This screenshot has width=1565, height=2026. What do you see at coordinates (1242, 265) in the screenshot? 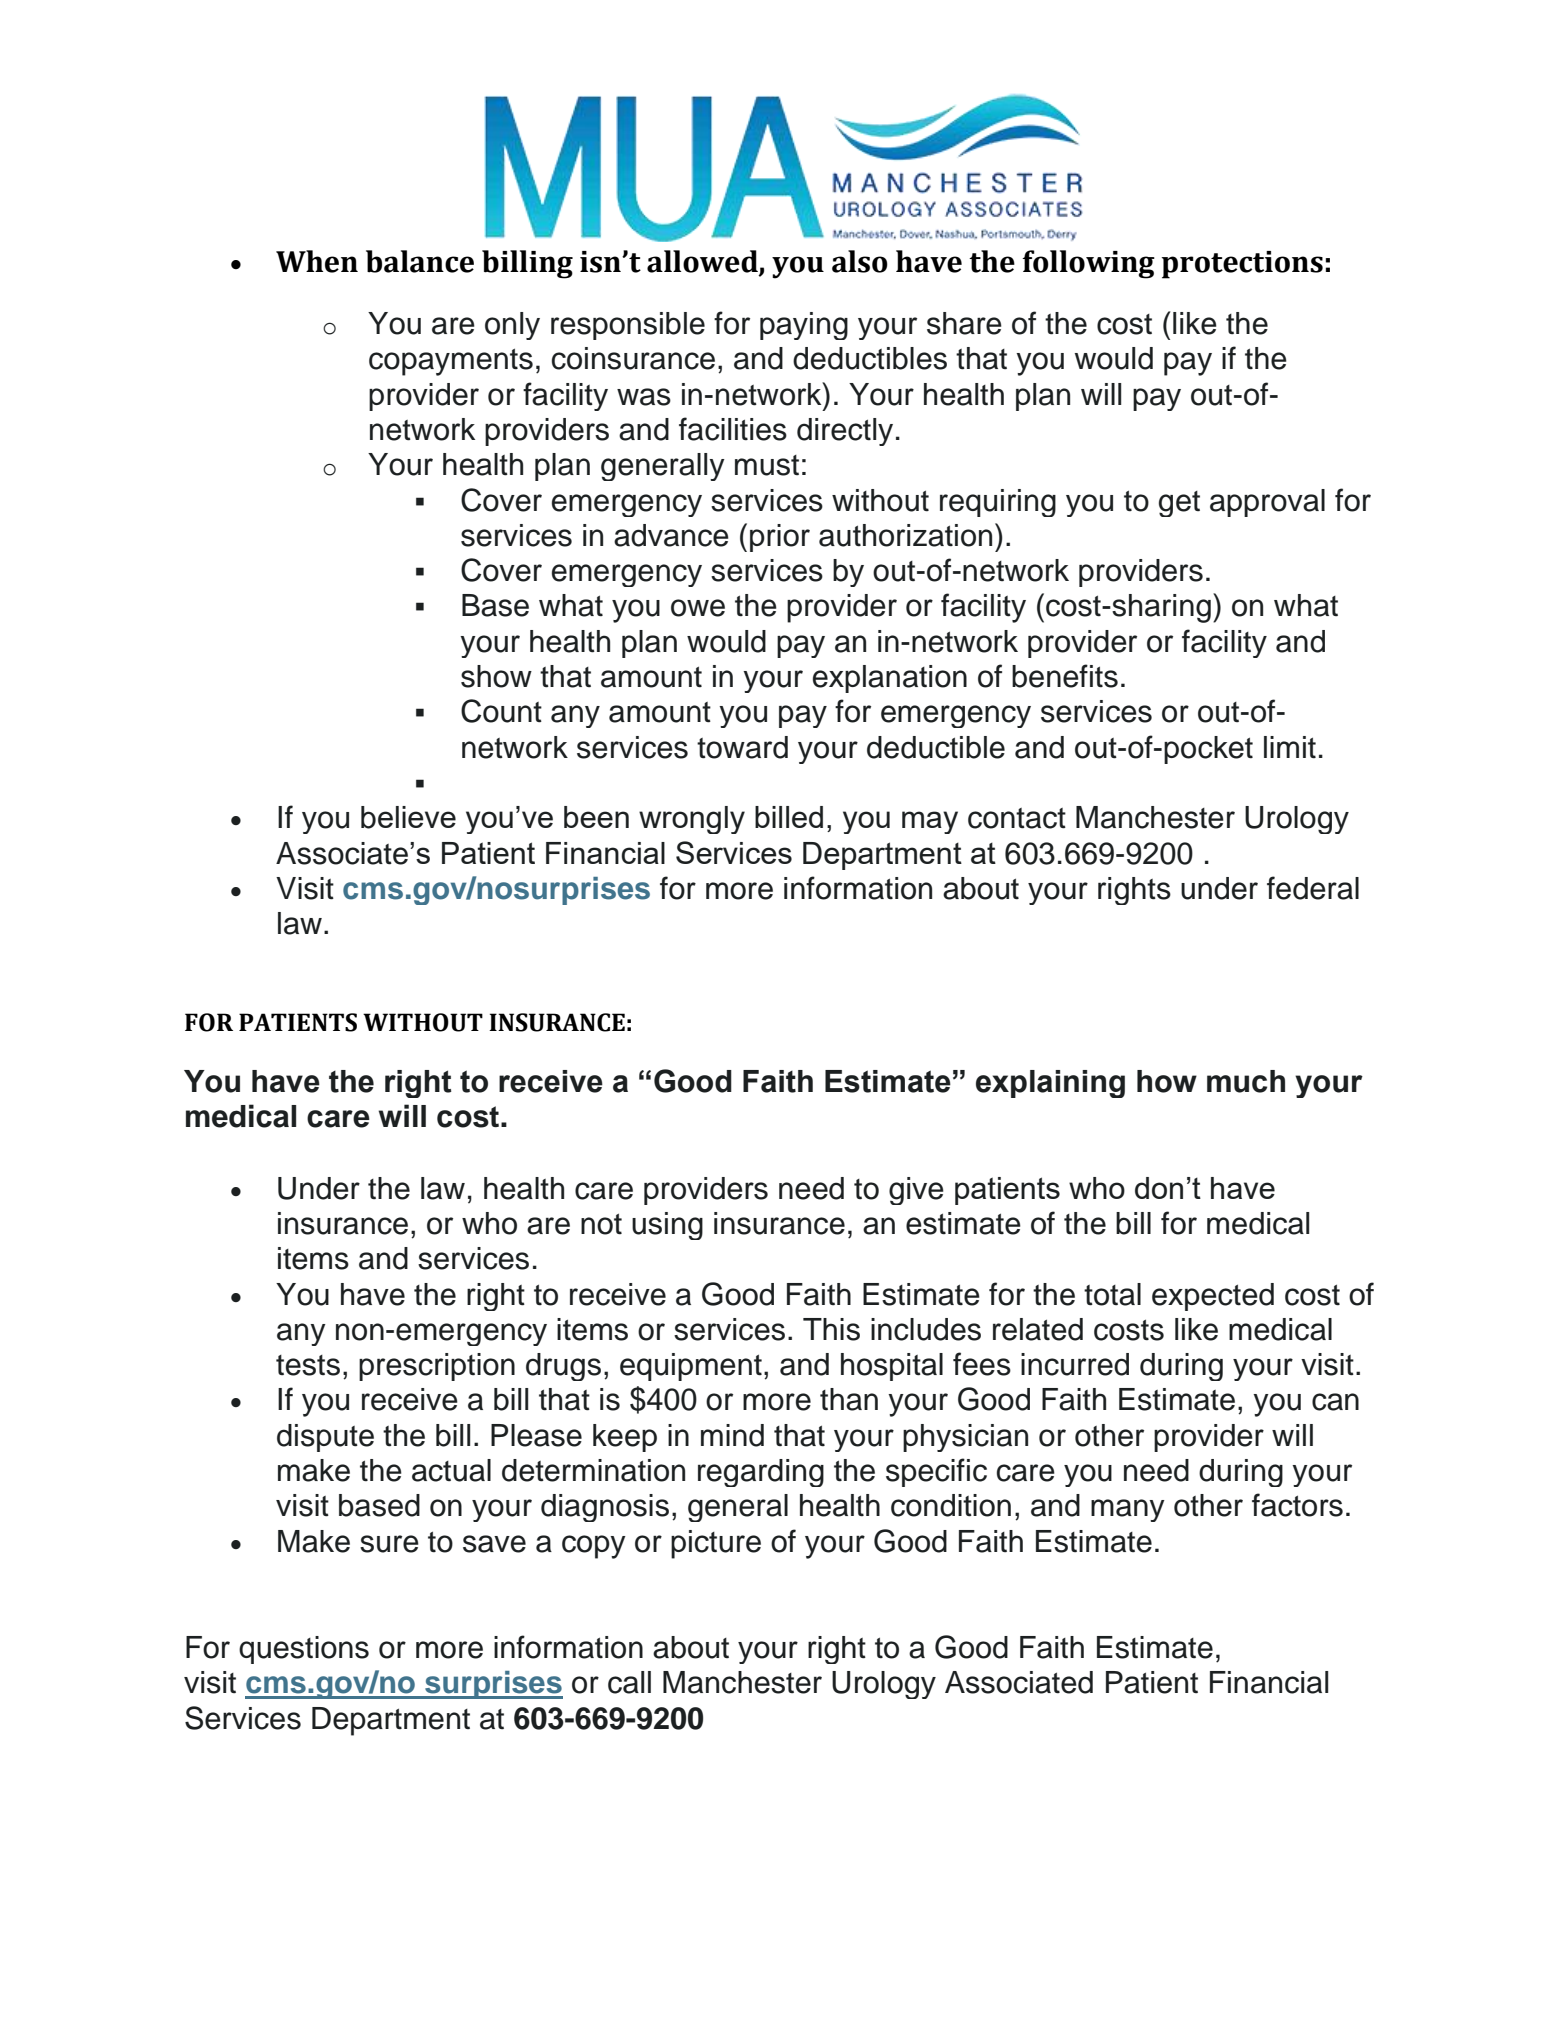
I see `protections` at bounding box center [1242, 265].
